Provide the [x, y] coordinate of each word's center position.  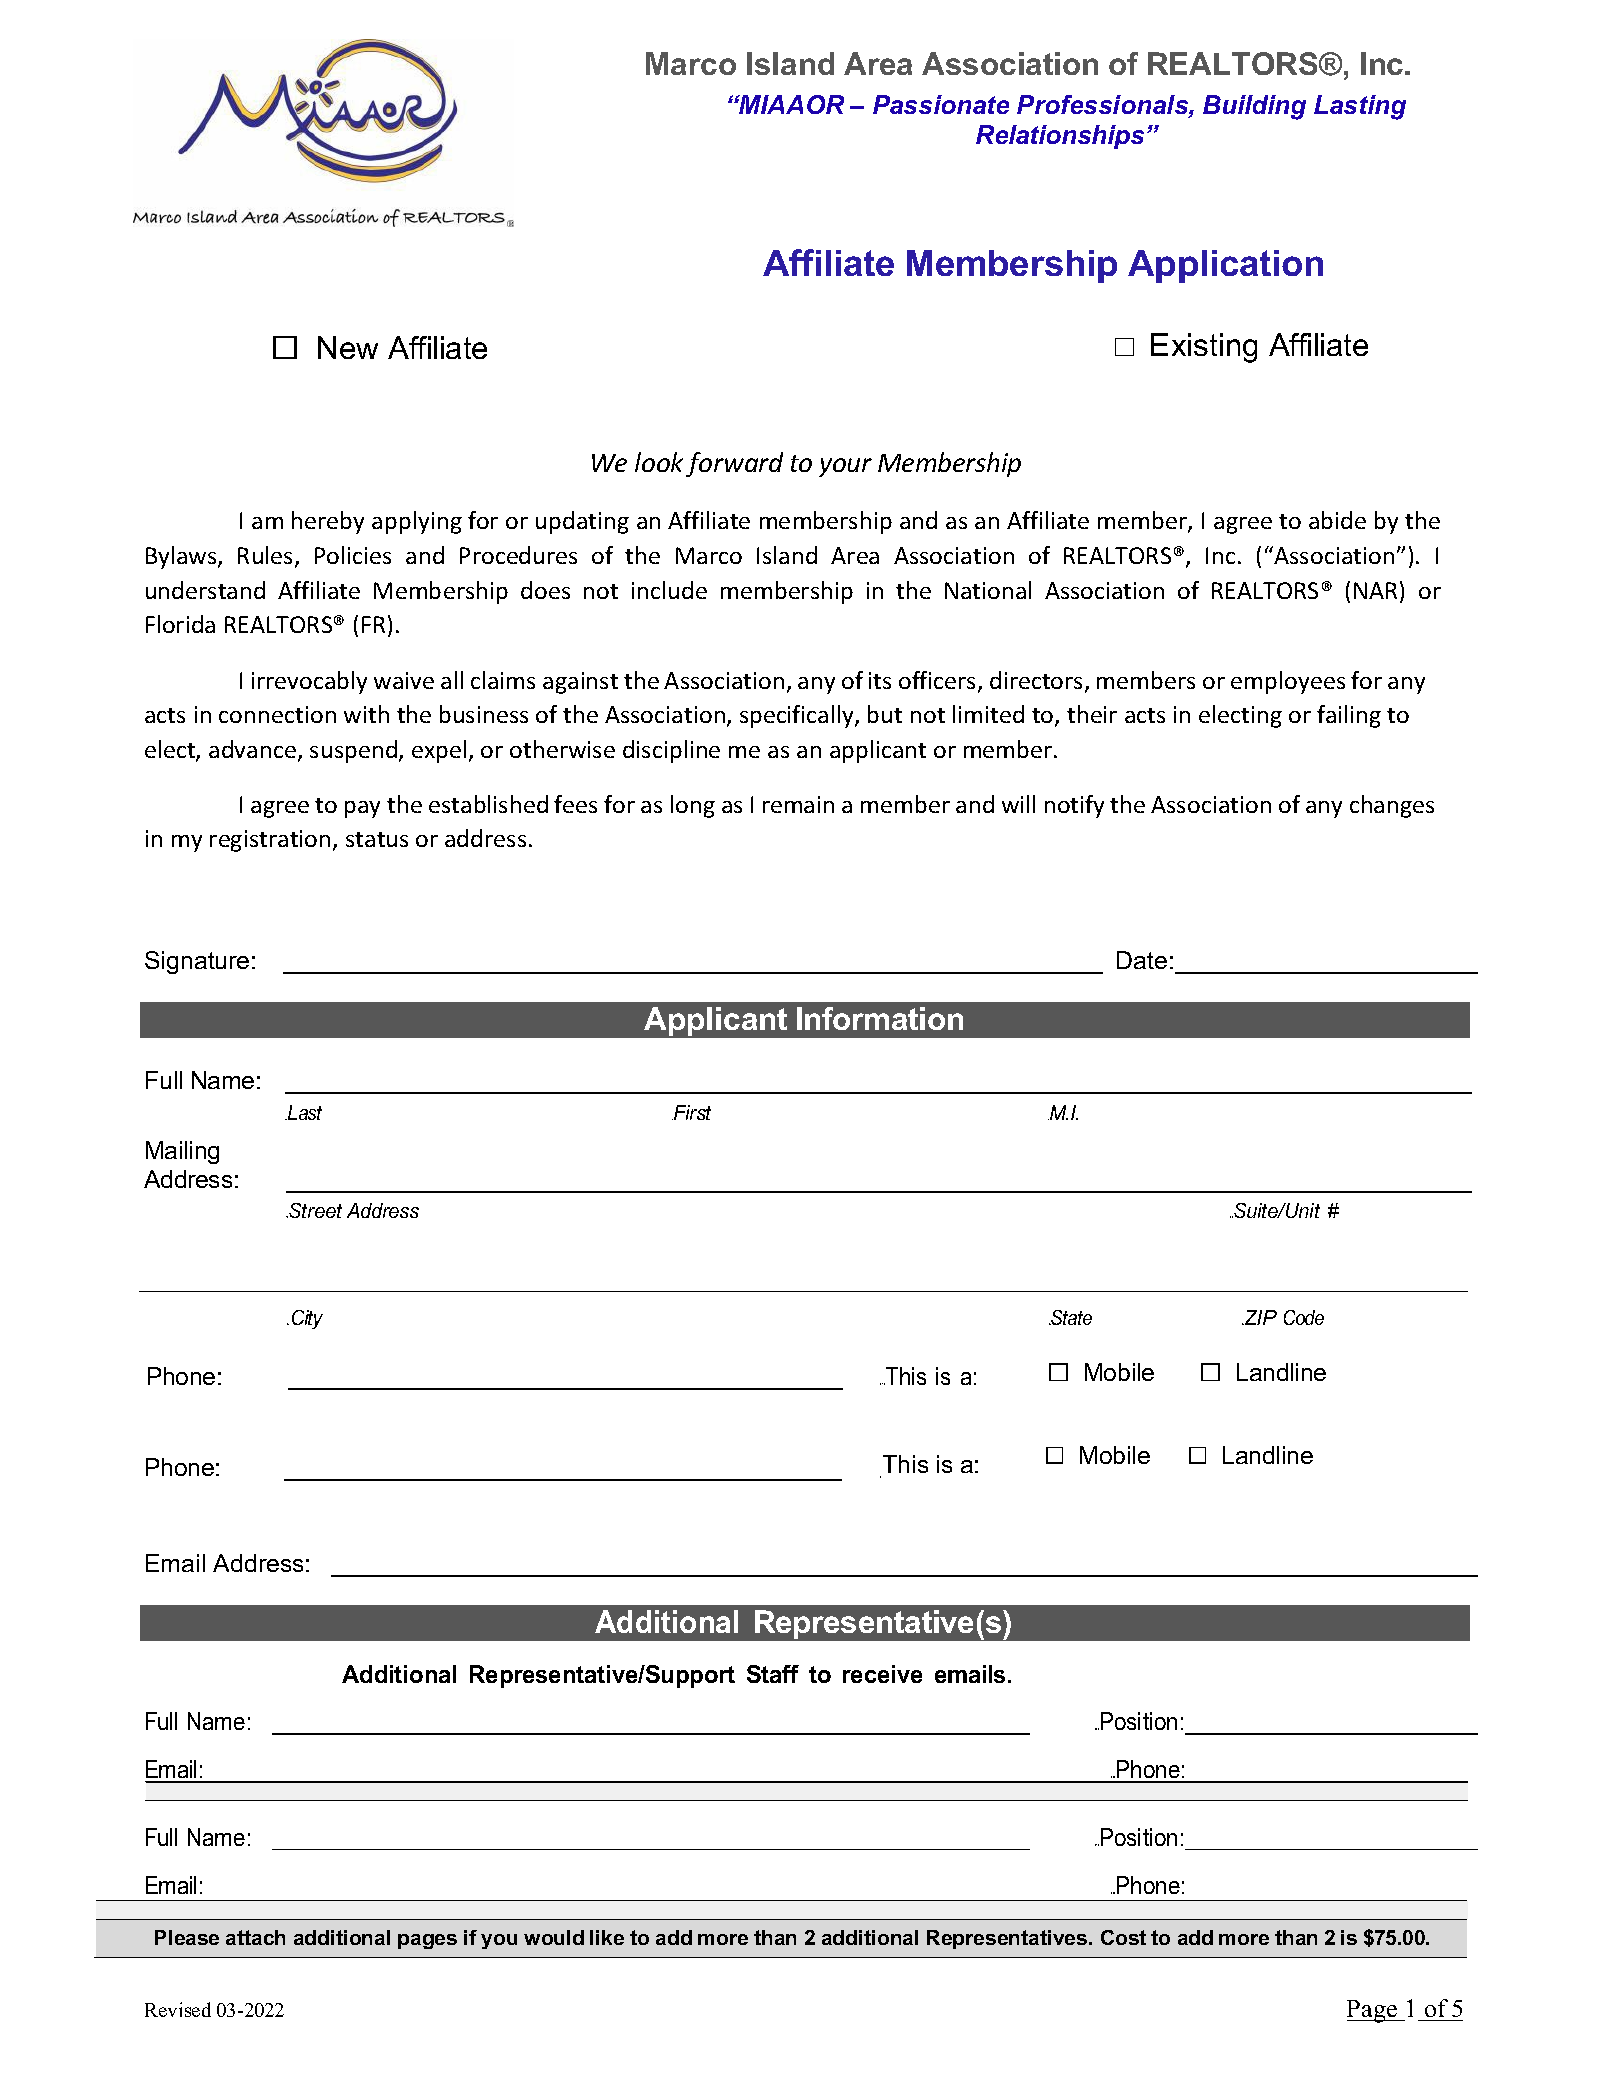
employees [1288, 682]
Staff [773, 1674]
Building [1254, 107]
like [607, 1937]
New [348, 347]
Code [1304, 1317]
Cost [1123, 1937]
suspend [353, 751]
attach [255, 1937]
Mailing [182, 1152]
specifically [798, 716]
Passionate [941, 104]
